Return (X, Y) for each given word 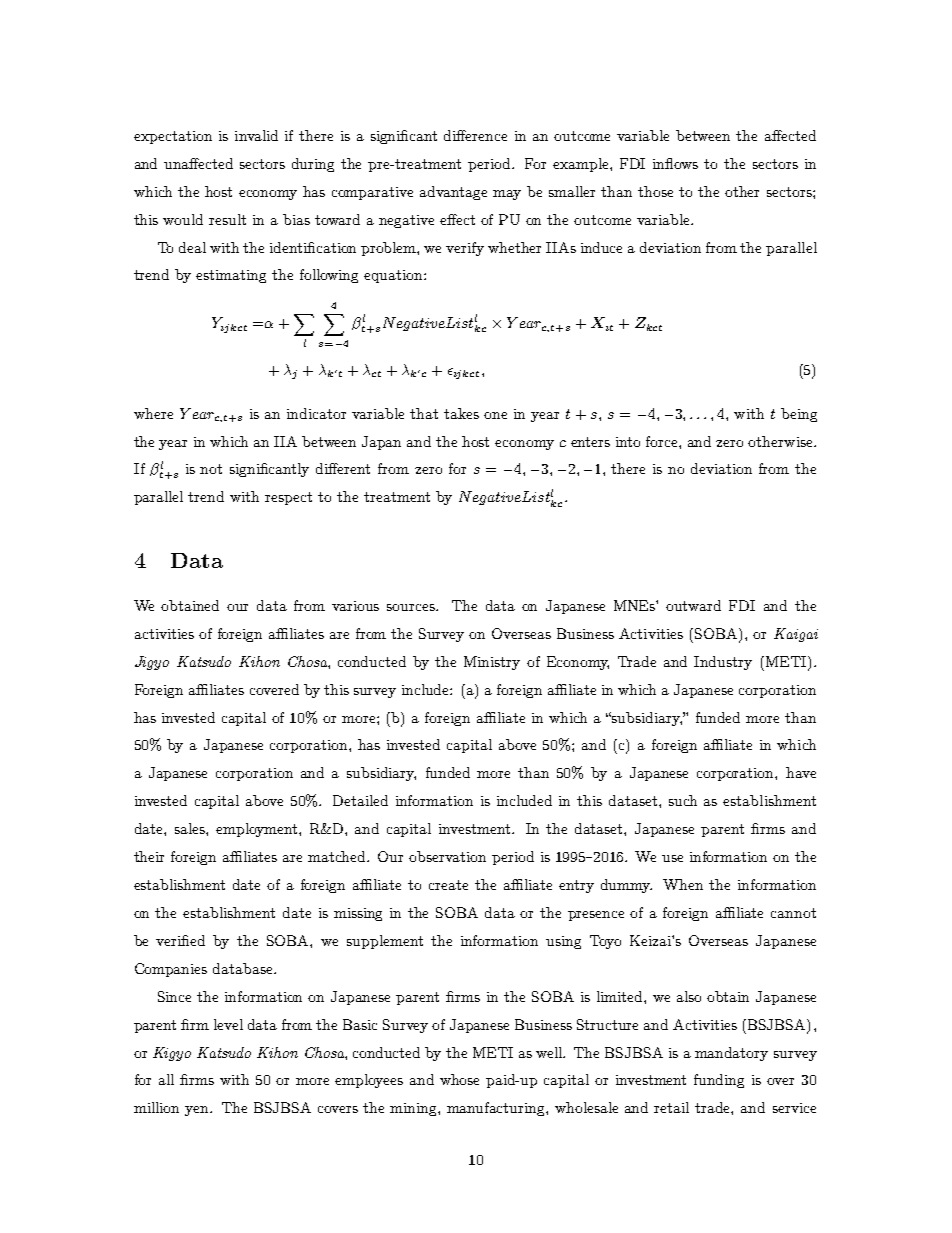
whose (459, 1079)
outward (693, 605)
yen (198, 1111)
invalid (256, 135)
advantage (453, 193)
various (355, 606)
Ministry (492, 663)
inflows (675, 163)
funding (719, 1081)
